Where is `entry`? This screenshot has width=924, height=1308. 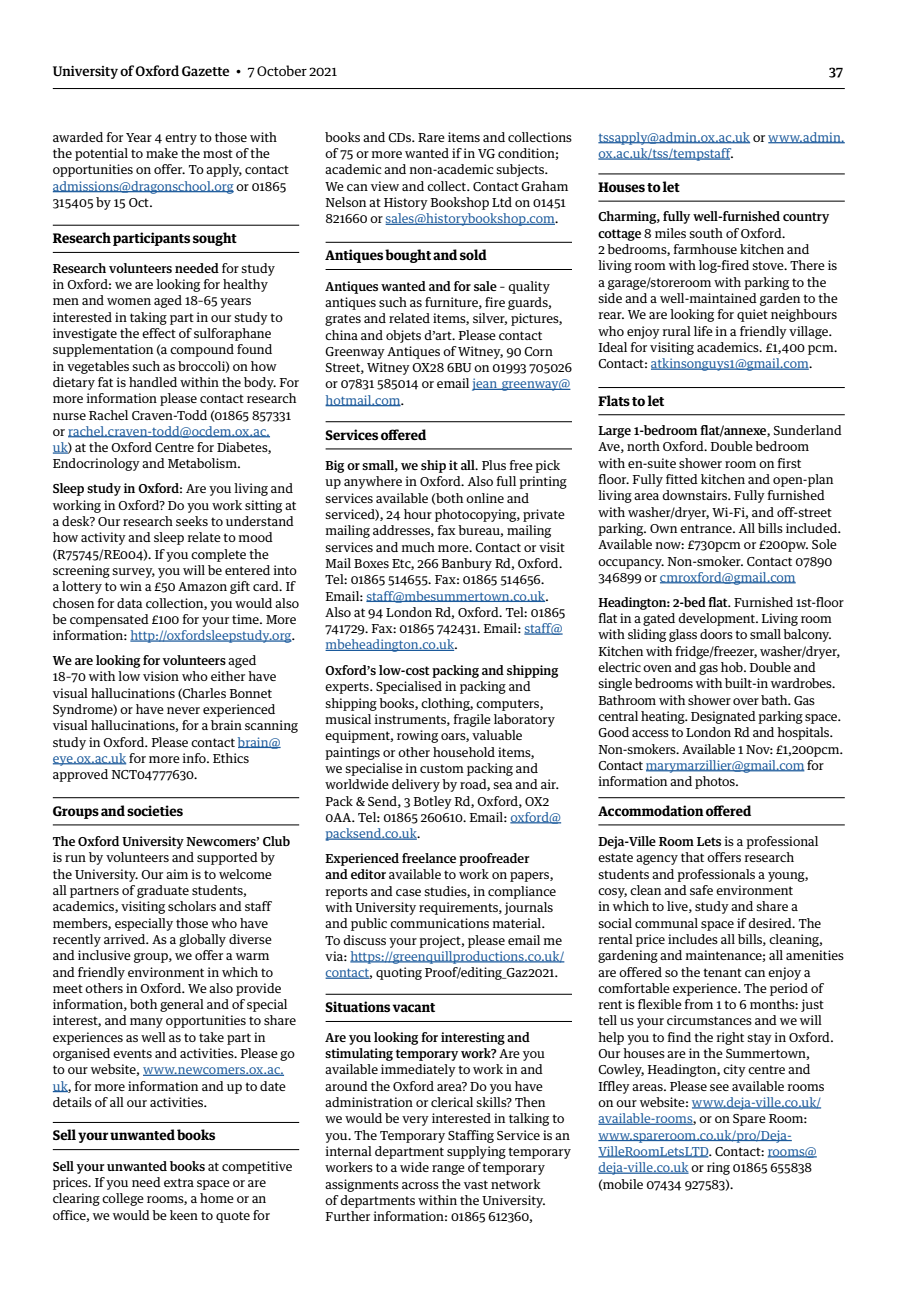
entry is located at coordinates (181, 139).
